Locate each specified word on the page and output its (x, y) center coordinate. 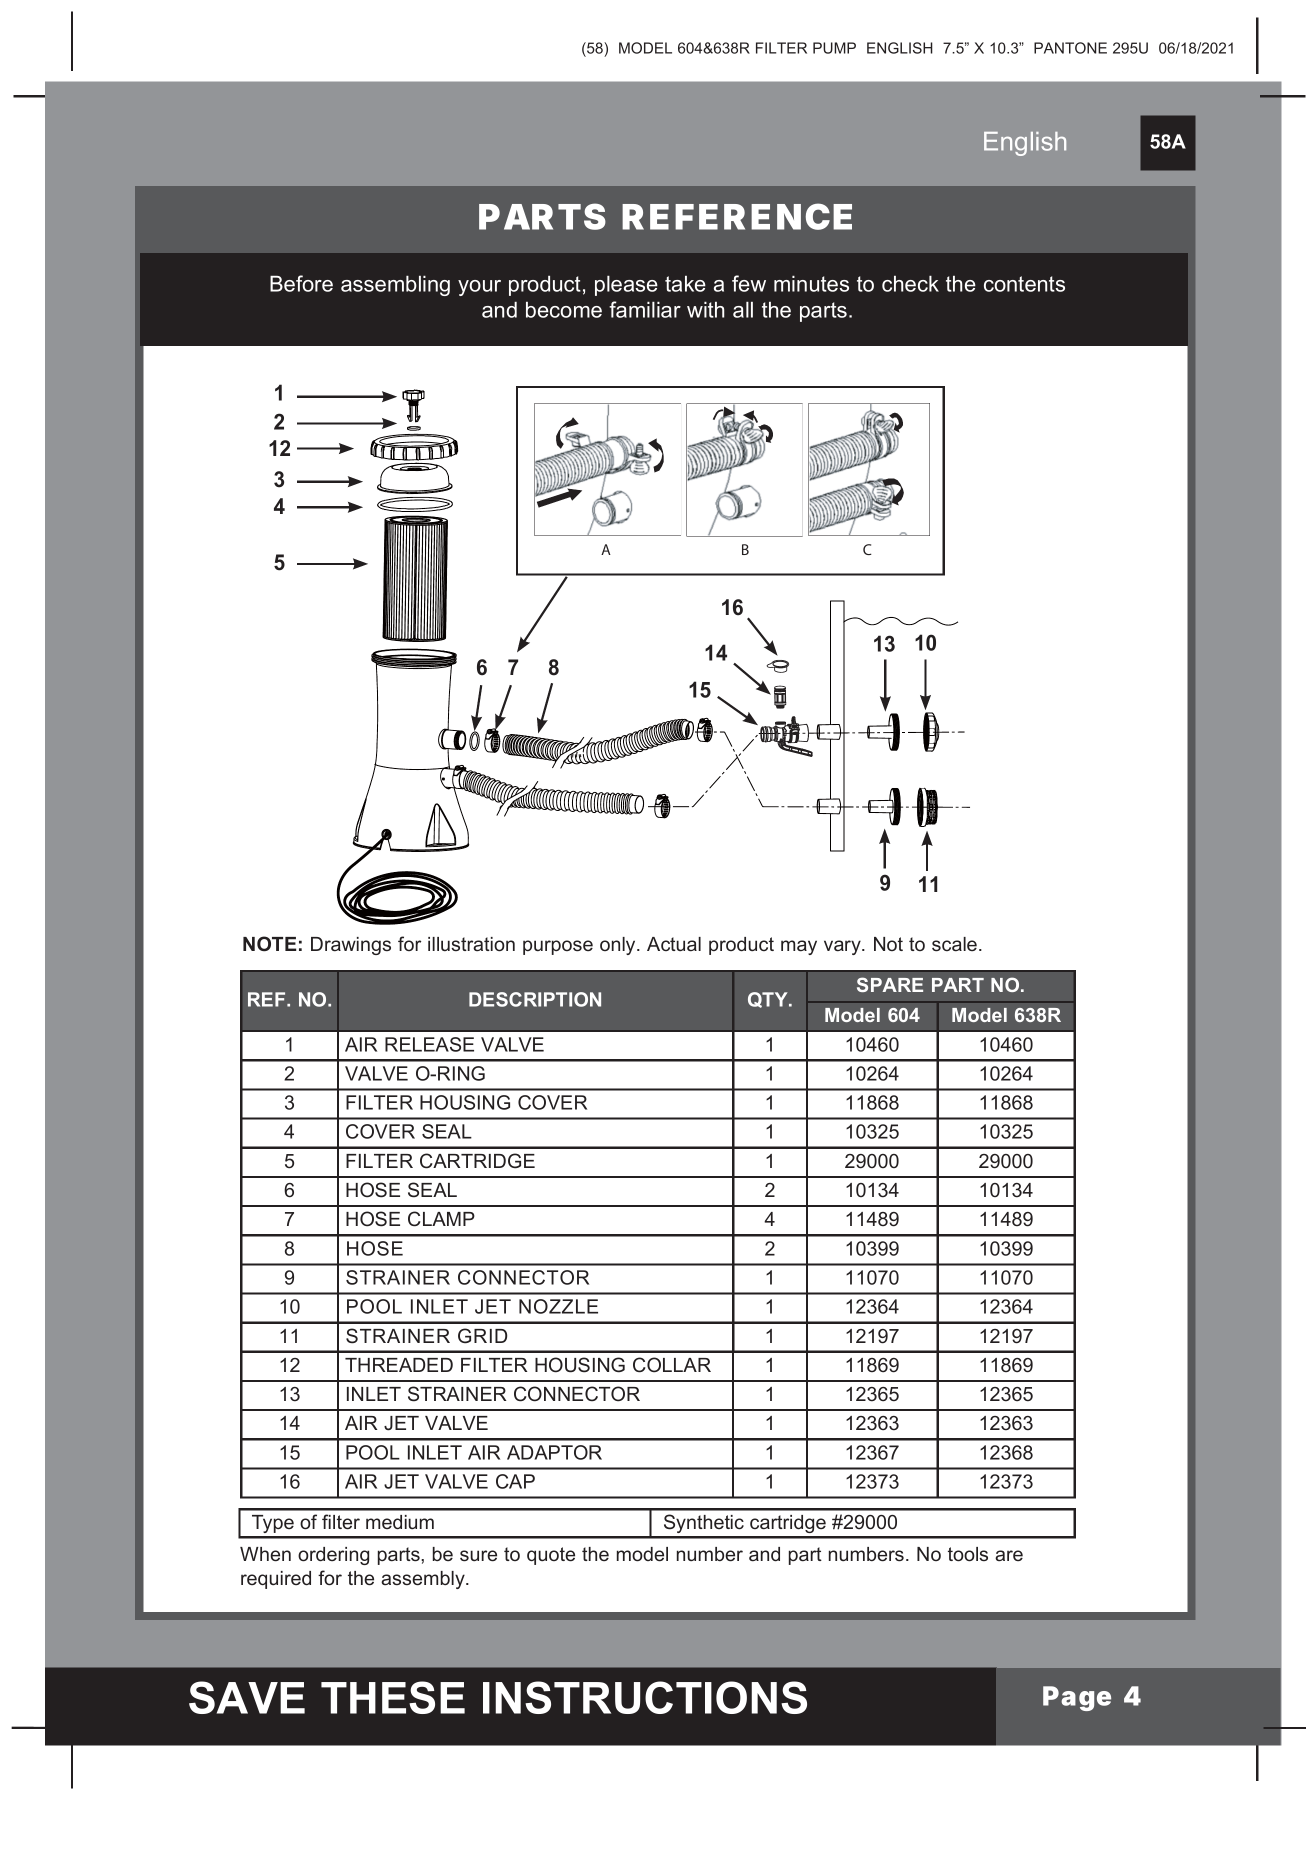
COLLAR (672, 1365)
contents (1024, 284)
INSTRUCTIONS (645, 1697)
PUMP (834, 48)
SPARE (890, 984)
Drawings (351, 946)
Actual (674, 944)
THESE (393, 1697)
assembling (395, 285)
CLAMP (441, 1219)
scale (956, 944)
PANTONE (1070, 48)
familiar (645, 309)
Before (301, 283)
